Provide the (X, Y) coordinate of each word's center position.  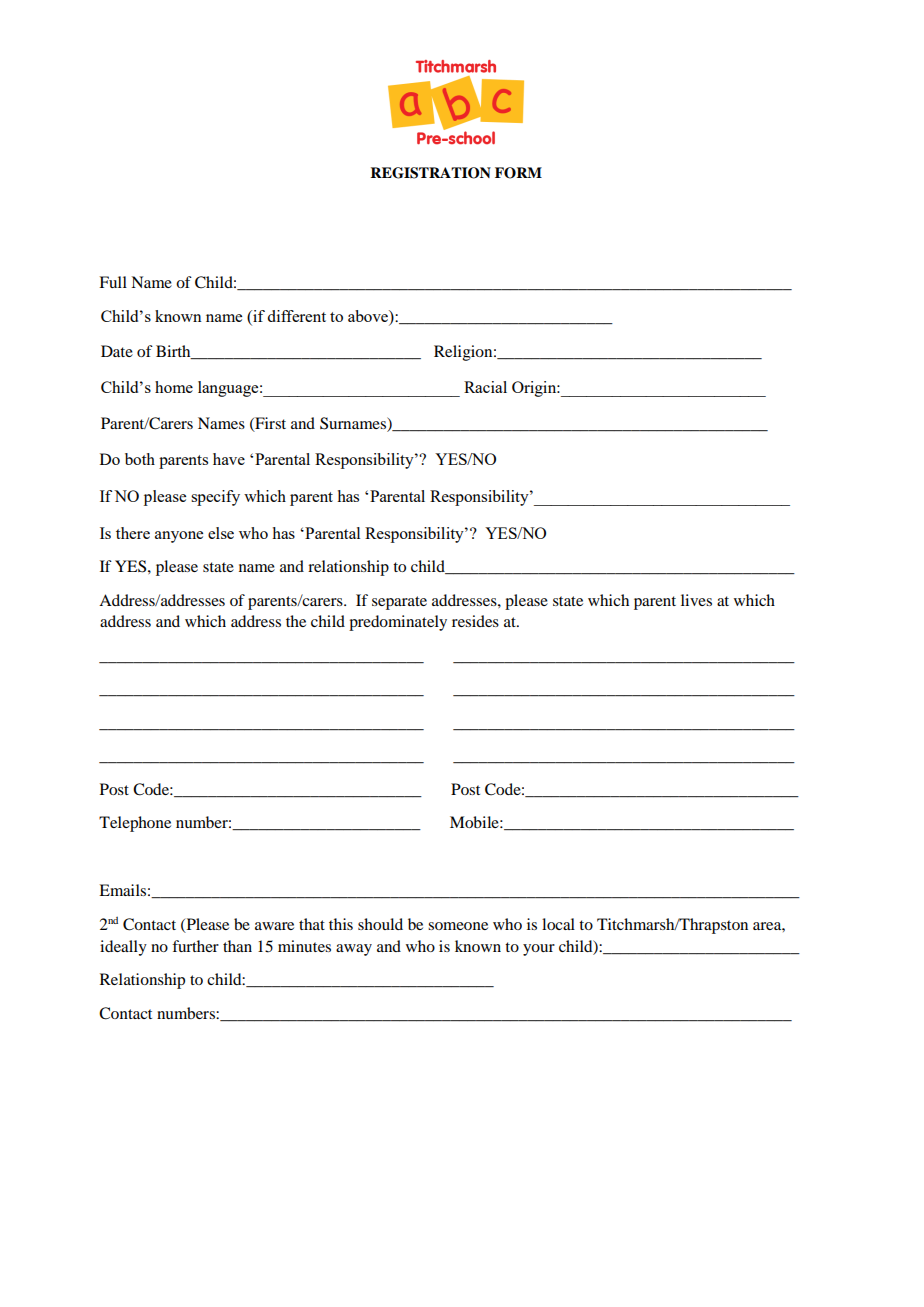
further (195, 946)
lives (696, 600)
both (140, 459)
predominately (398, 623)
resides (475, 621)
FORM (518, 173)
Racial (485, 387)
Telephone (135, 824)
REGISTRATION (430, 173)
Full (113, 282)
